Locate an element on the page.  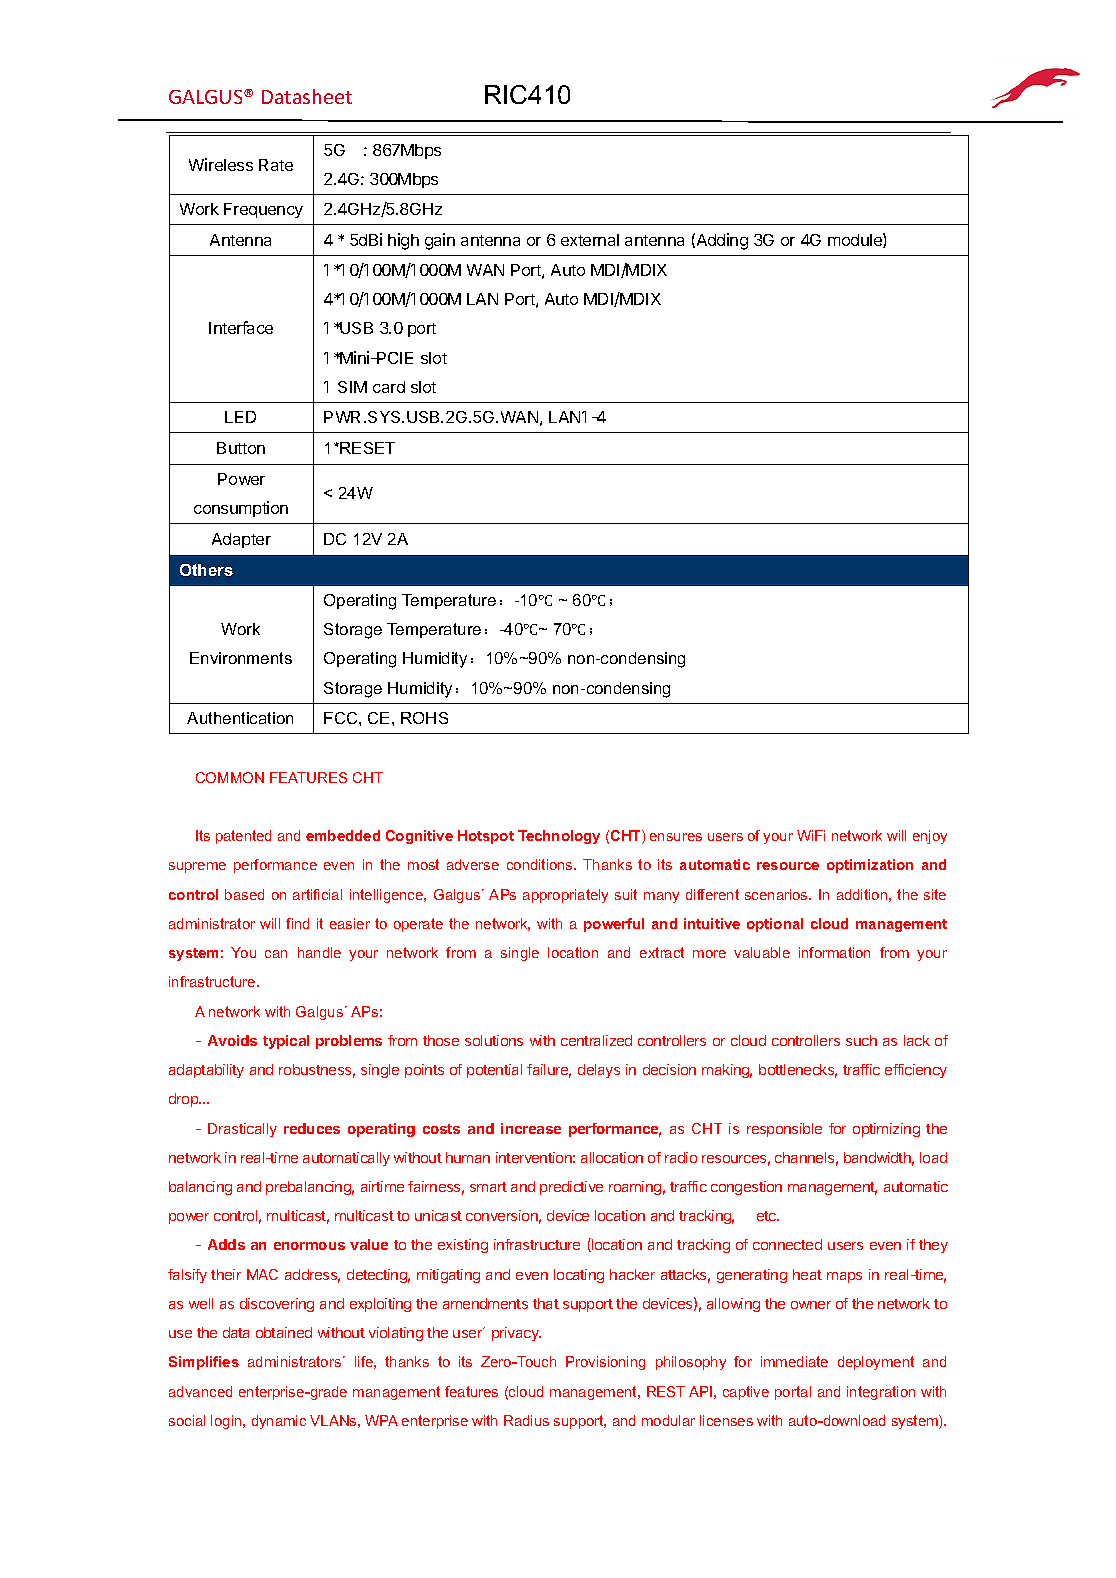
external is located at coordinates (590, 240).
